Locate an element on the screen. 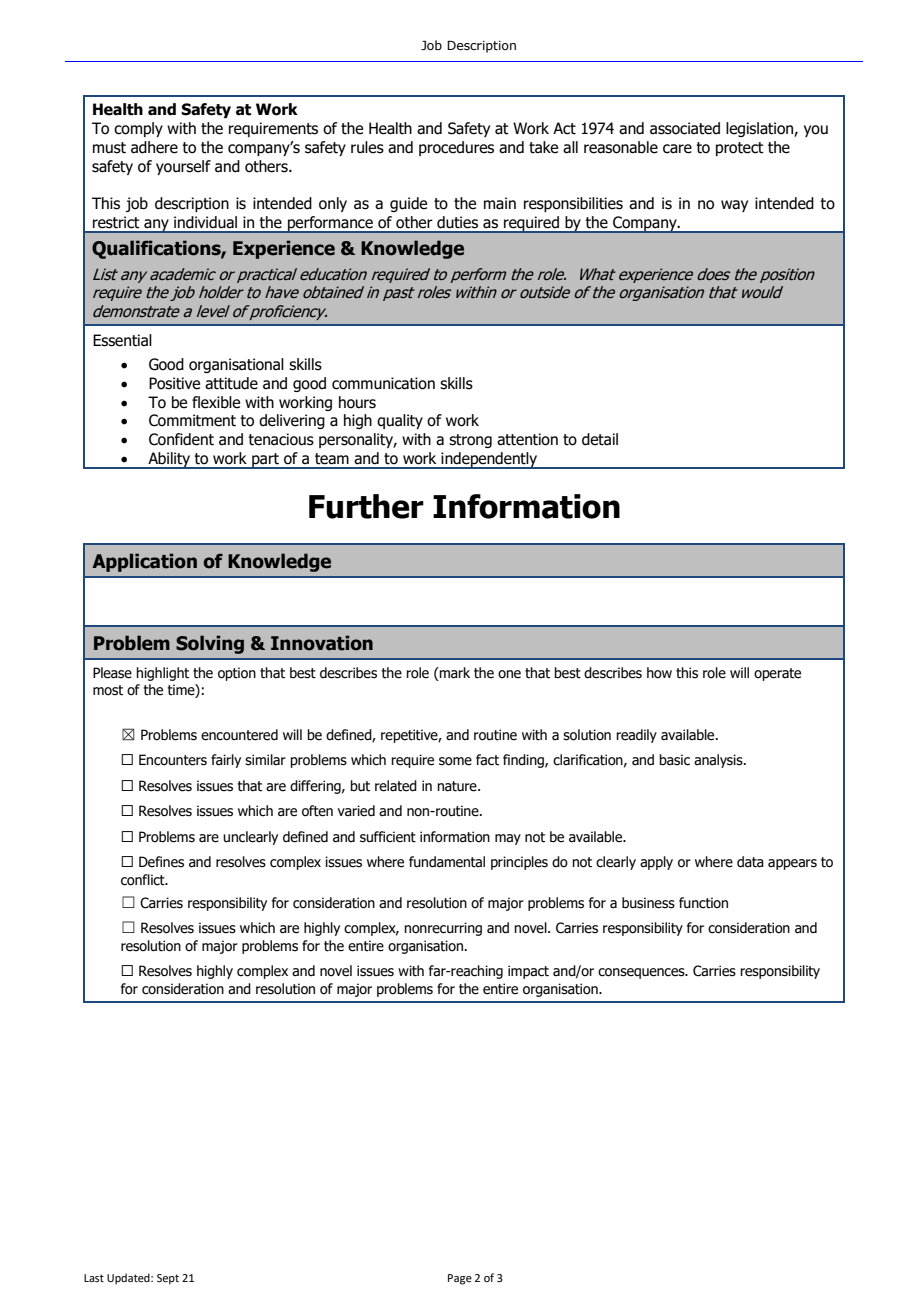 This screenshot has width=924, height=1308. consequences is located at coordinates (642, 973).
